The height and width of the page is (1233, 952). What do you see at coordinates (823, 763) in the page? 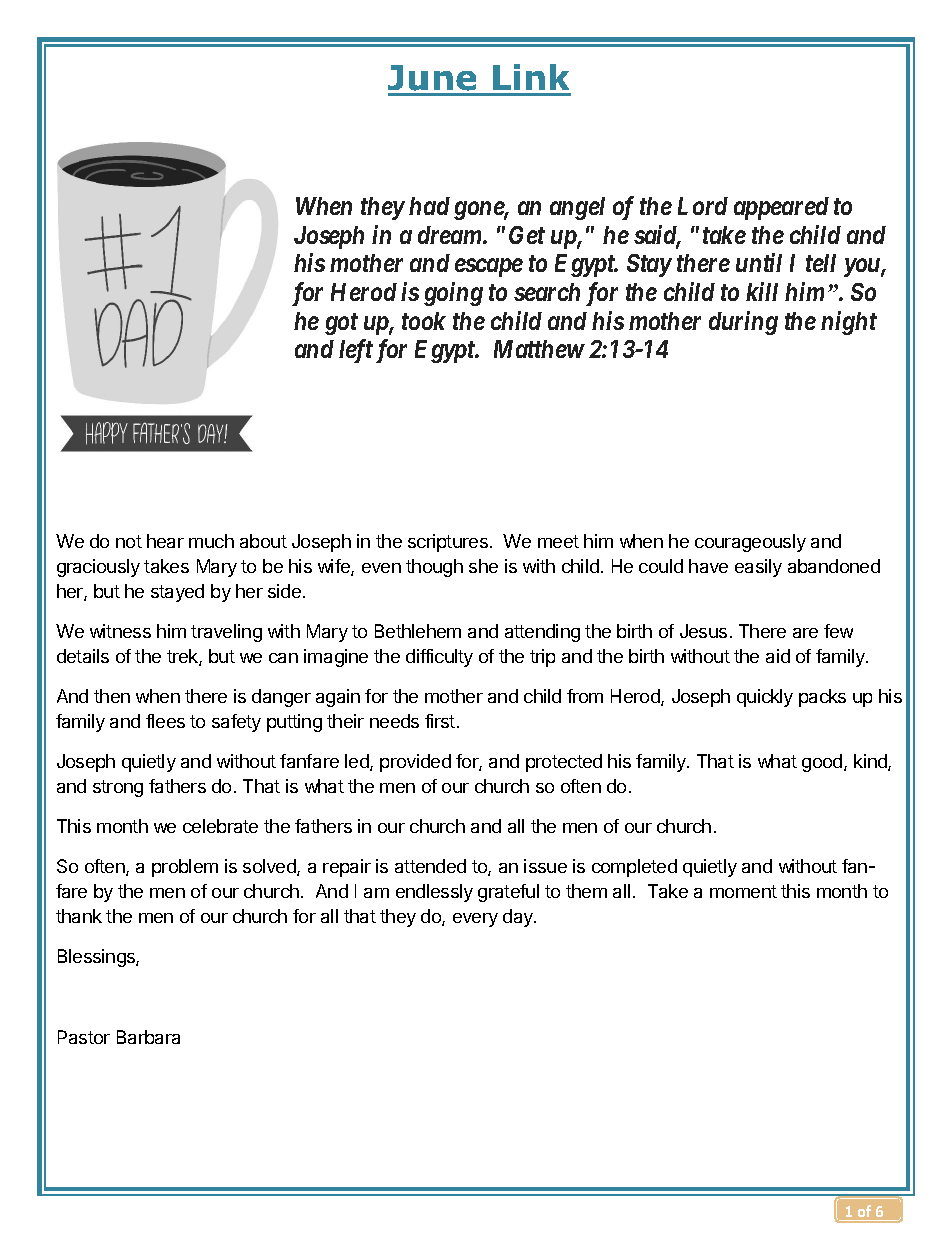
I see `good` at bounding box center [823, 763].
